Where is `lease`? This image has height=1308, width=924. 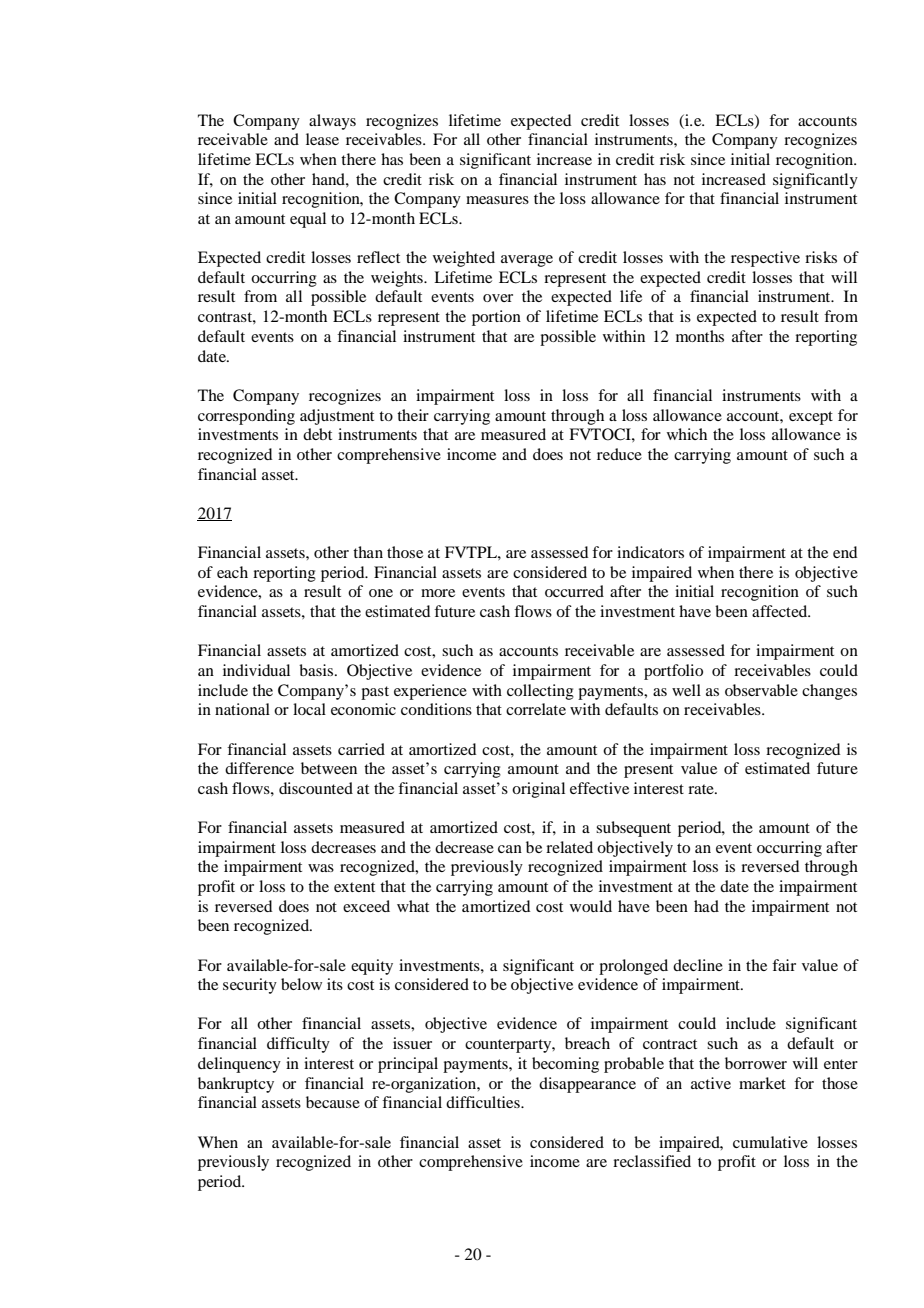 lease is located at coordinates (322, 139).
